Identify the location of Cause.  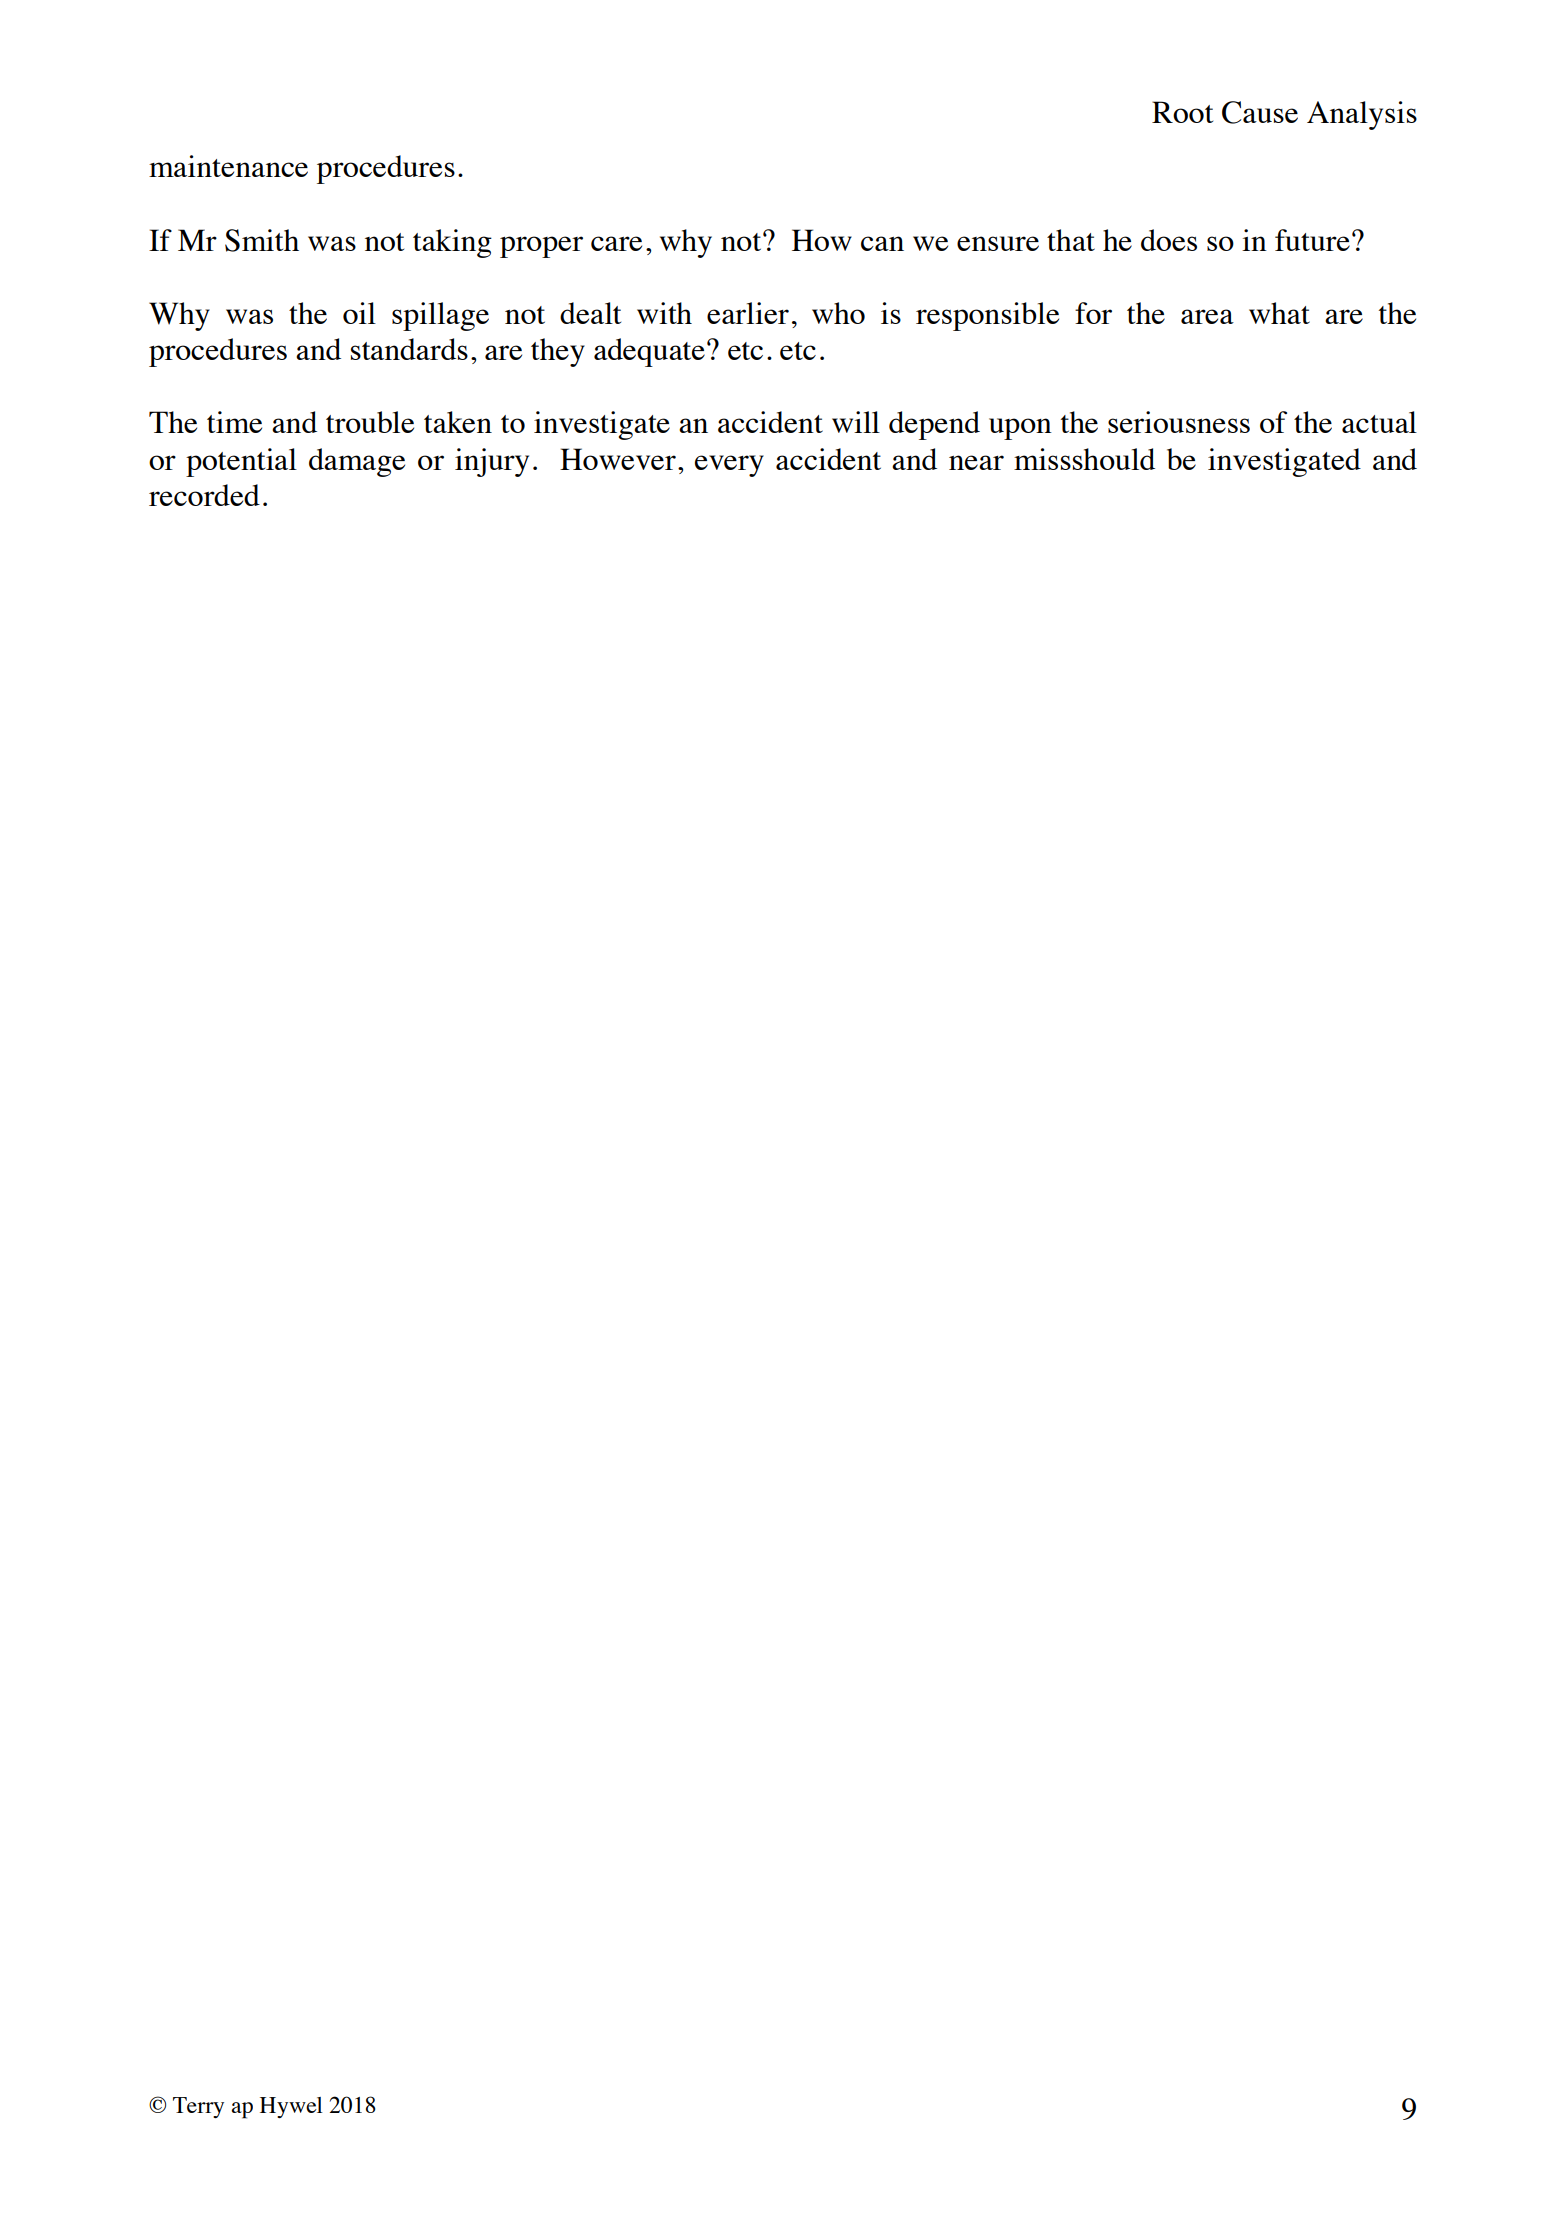
(1260, 112).
